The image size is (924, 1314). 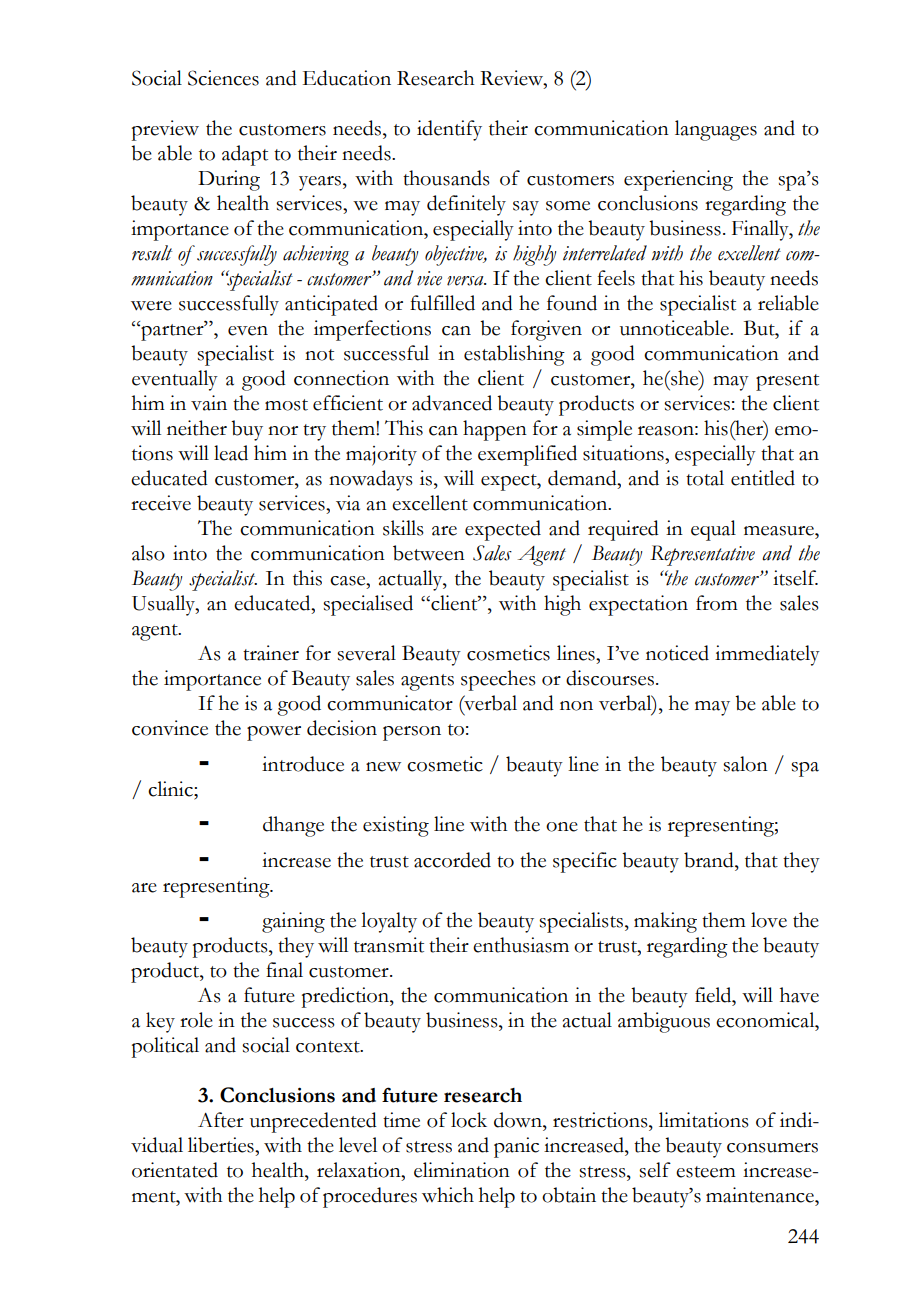 I want to click on total, so click(x=705, y=478).
